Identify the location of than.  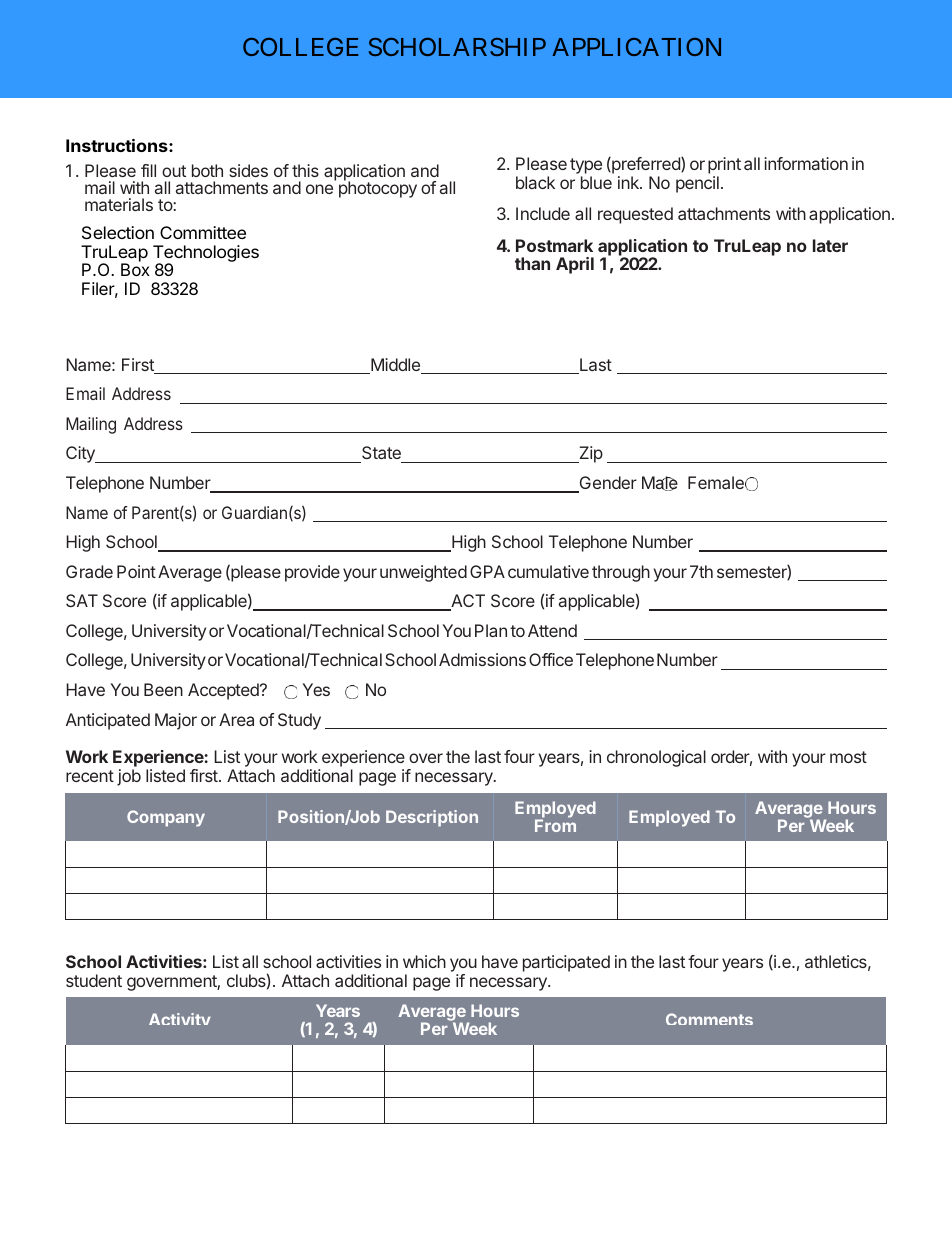
(532, 263).
